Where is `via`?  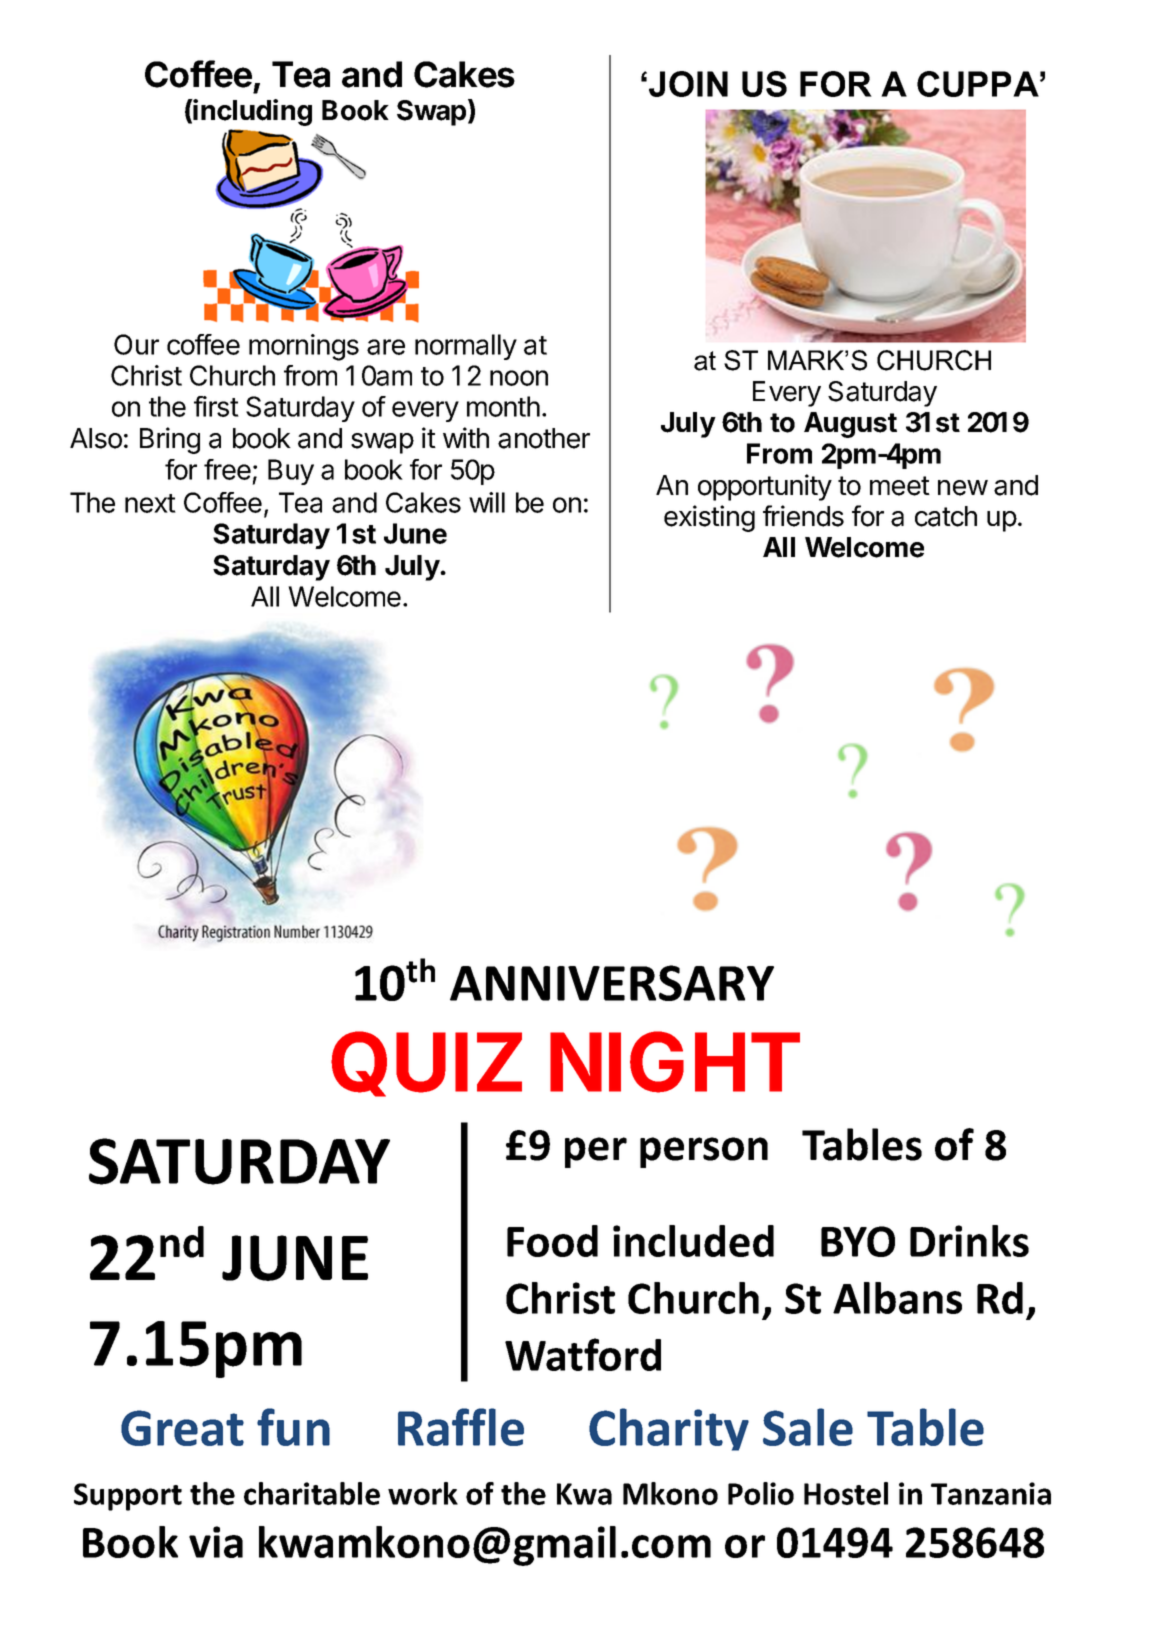
via is located at coordinates (216, 1542).
